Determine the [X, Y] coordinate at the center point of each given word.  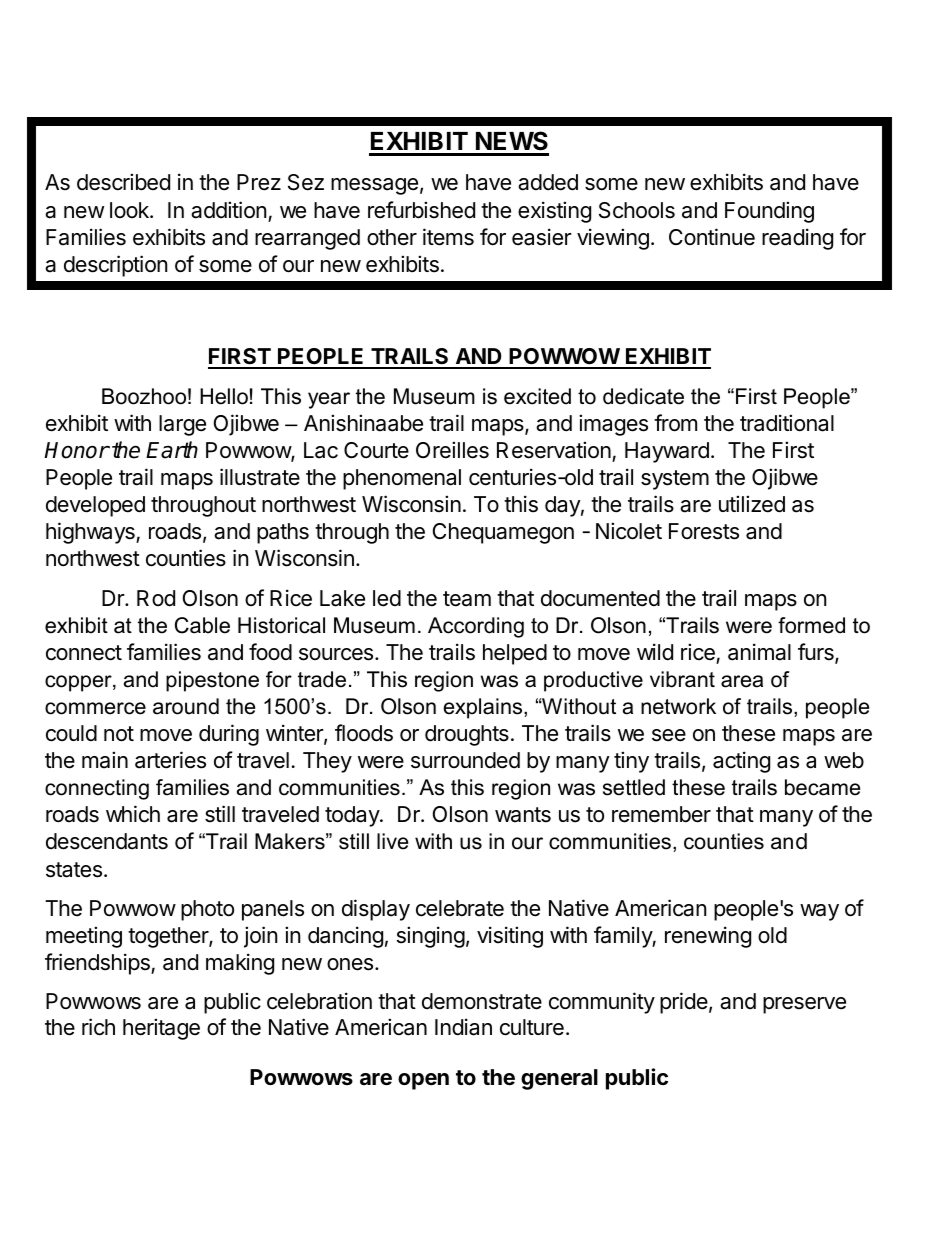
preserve [804, 1005]
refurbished [421, 210]
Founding [769, 212]
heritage [161, 1029]
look [130, 210]
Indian [463, 1027]
